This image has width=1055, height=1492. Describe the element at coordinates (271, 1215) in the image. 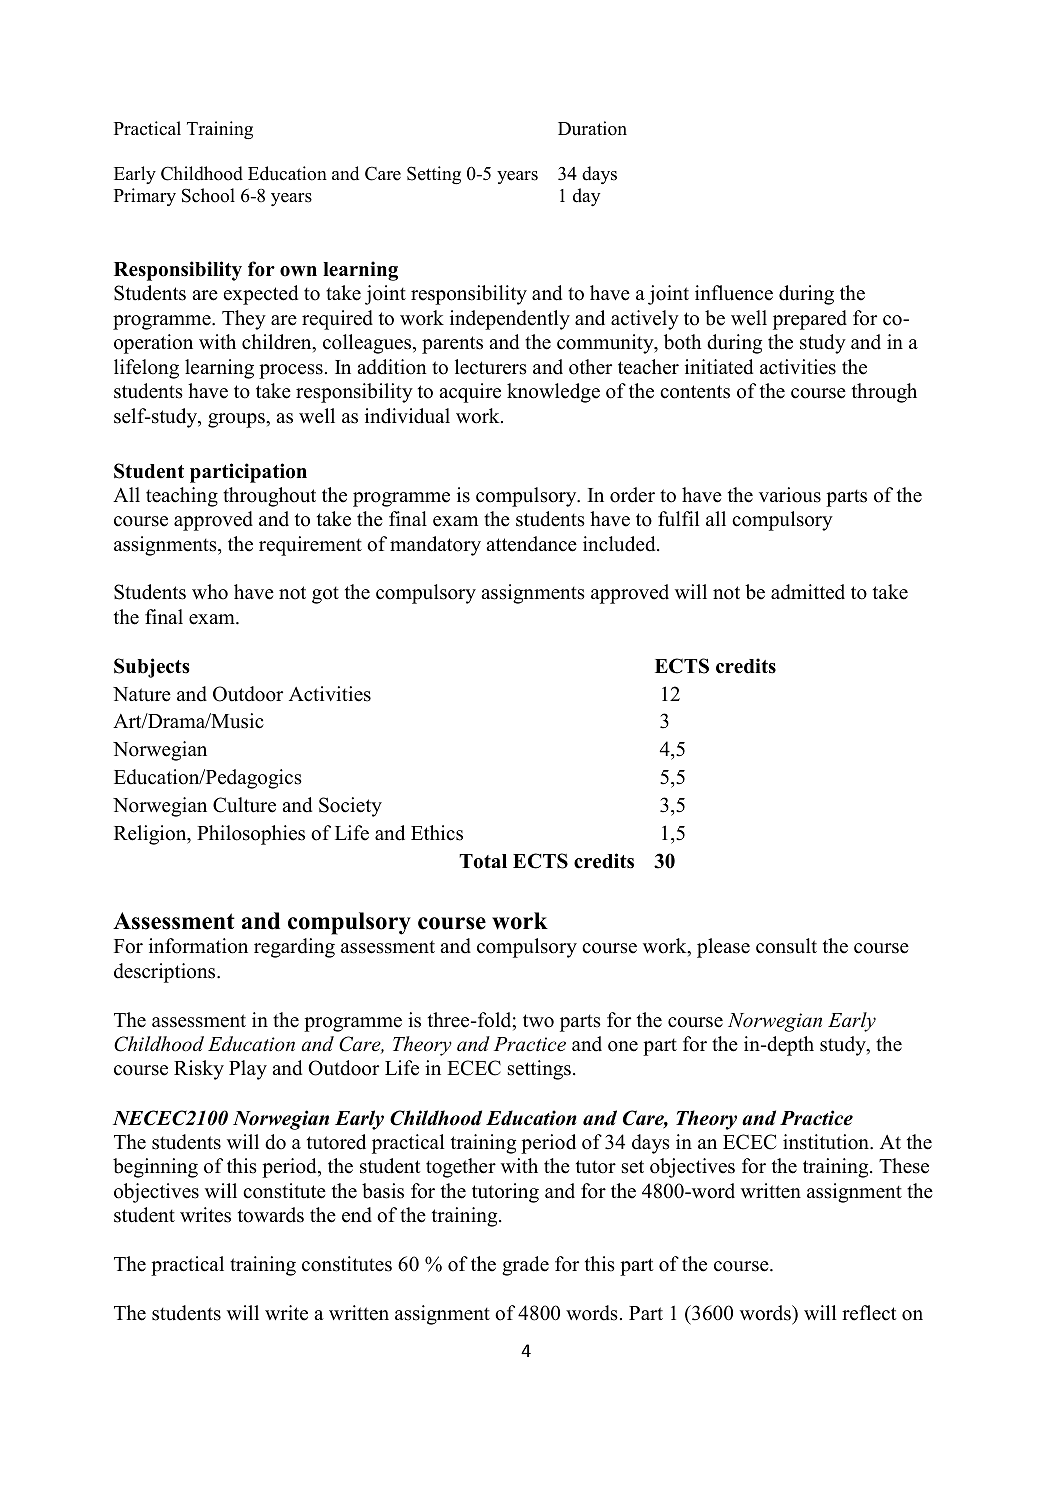

I see `towards` at that location.
